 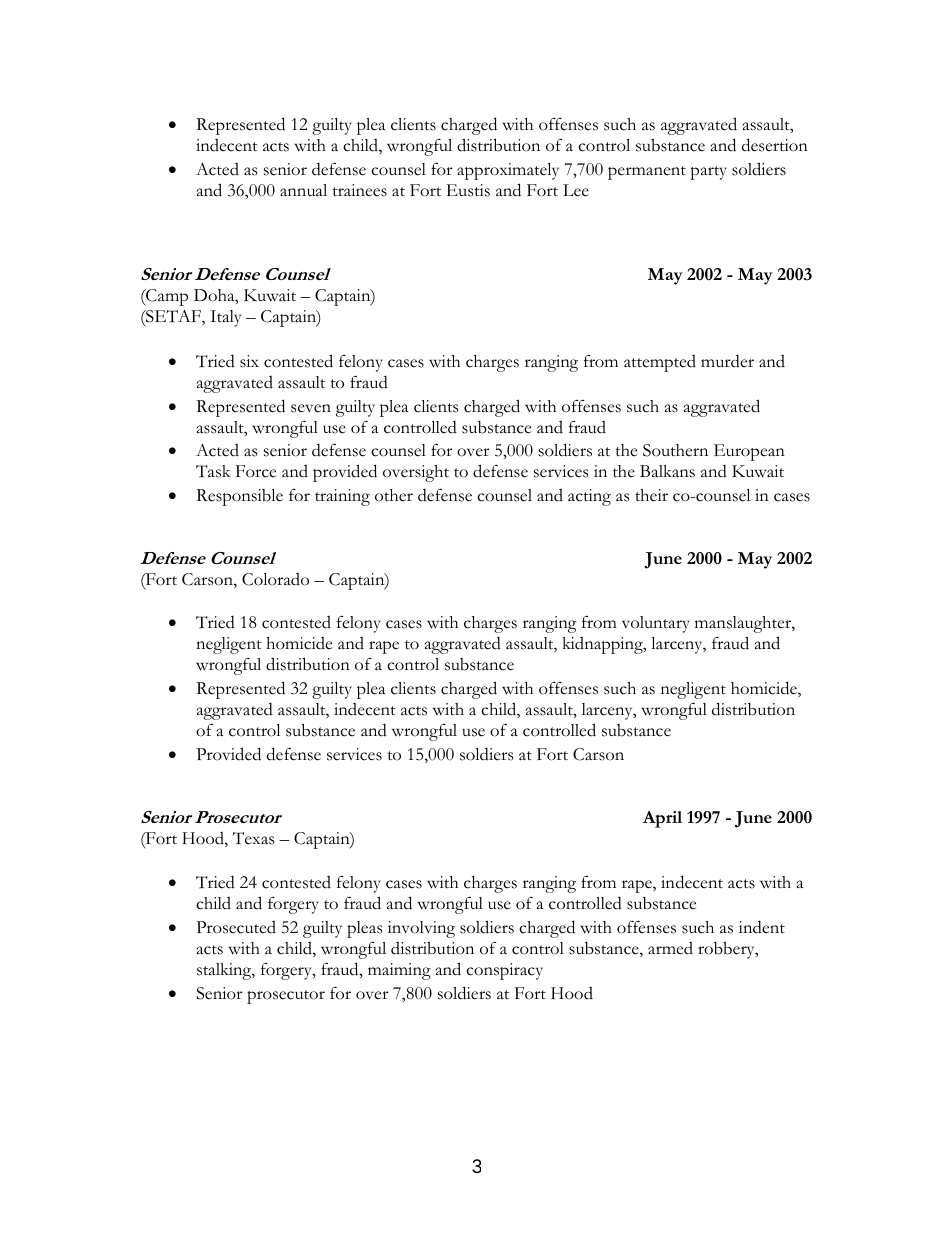 I want to click on annual, so click(x=303, y=190).
